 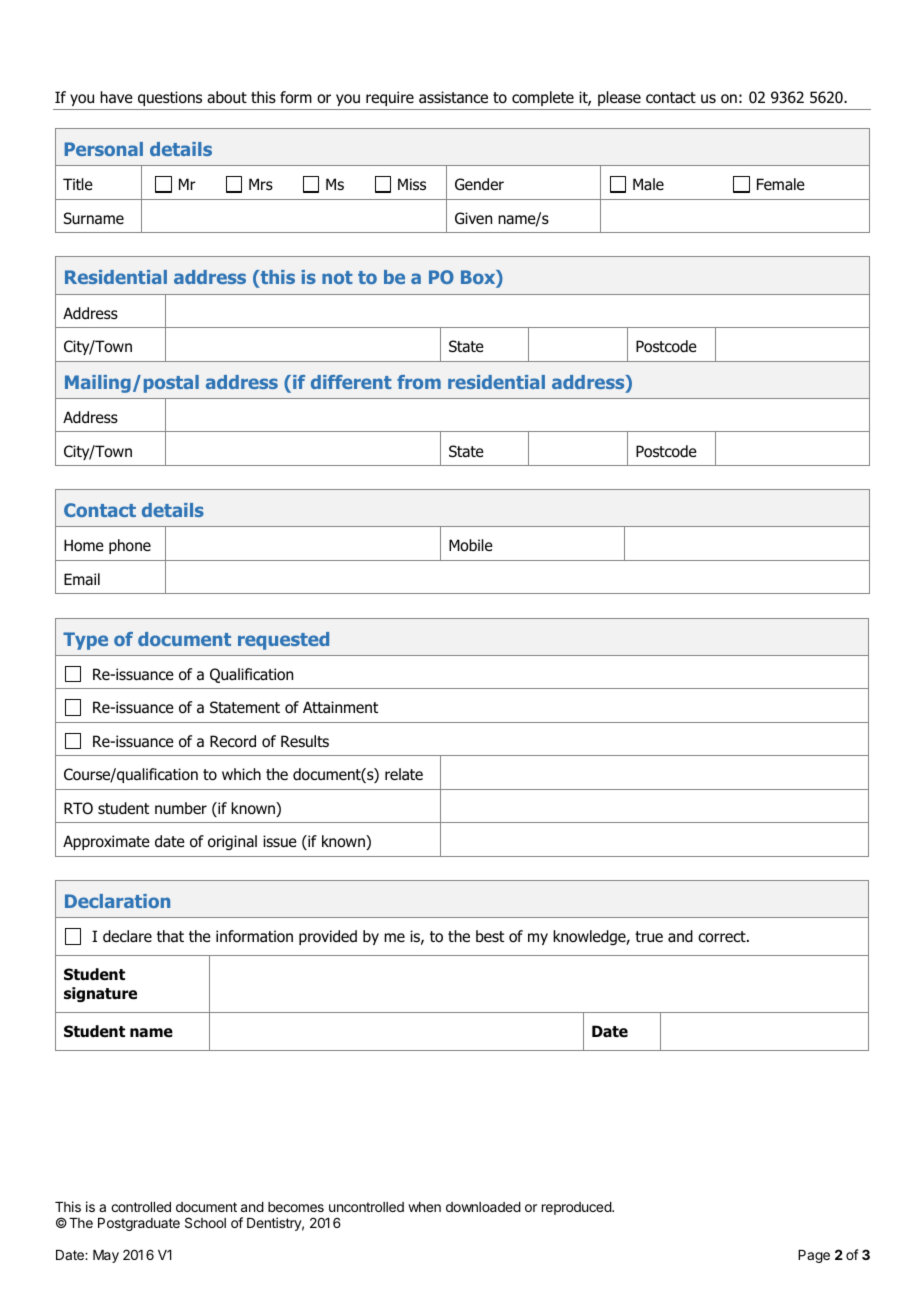 I want to click on phone, so click(x=130, y=546).
